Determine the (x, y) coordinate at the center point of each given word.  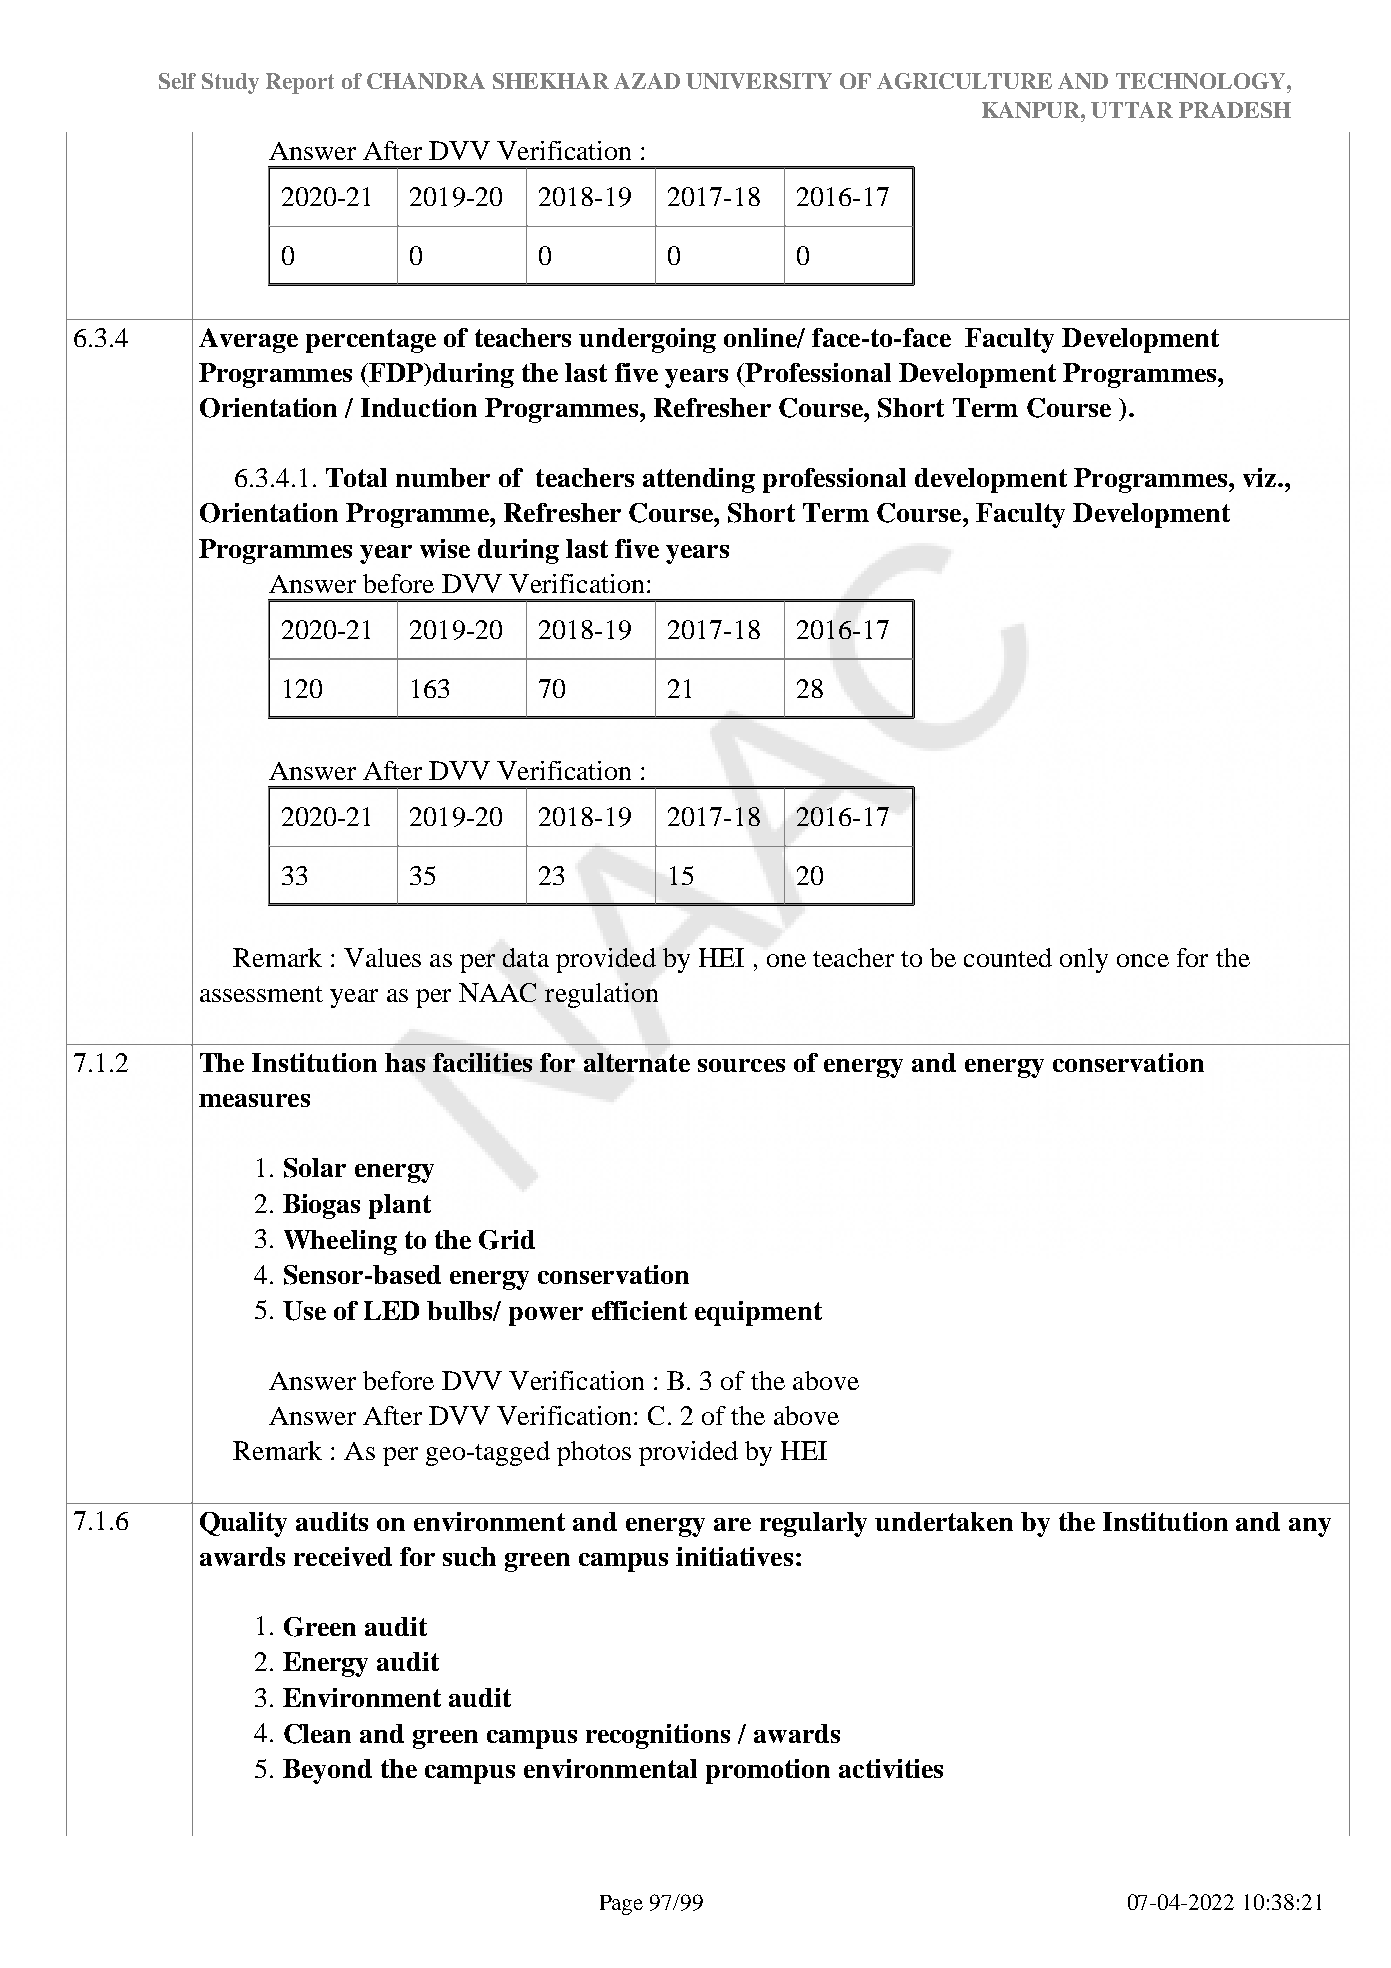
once (1143, 960)
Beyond (327, 1771)
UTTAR (1132, 110)
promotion (768, 1771)
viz (1259, 477)
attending (699, 480)
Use (304, 1311)
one (786, 960)
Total (356, 477)
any (1310, 1527)
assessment (261, 994)
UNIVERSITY (759, 81)
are (732, 1524)
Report (300, 83)
